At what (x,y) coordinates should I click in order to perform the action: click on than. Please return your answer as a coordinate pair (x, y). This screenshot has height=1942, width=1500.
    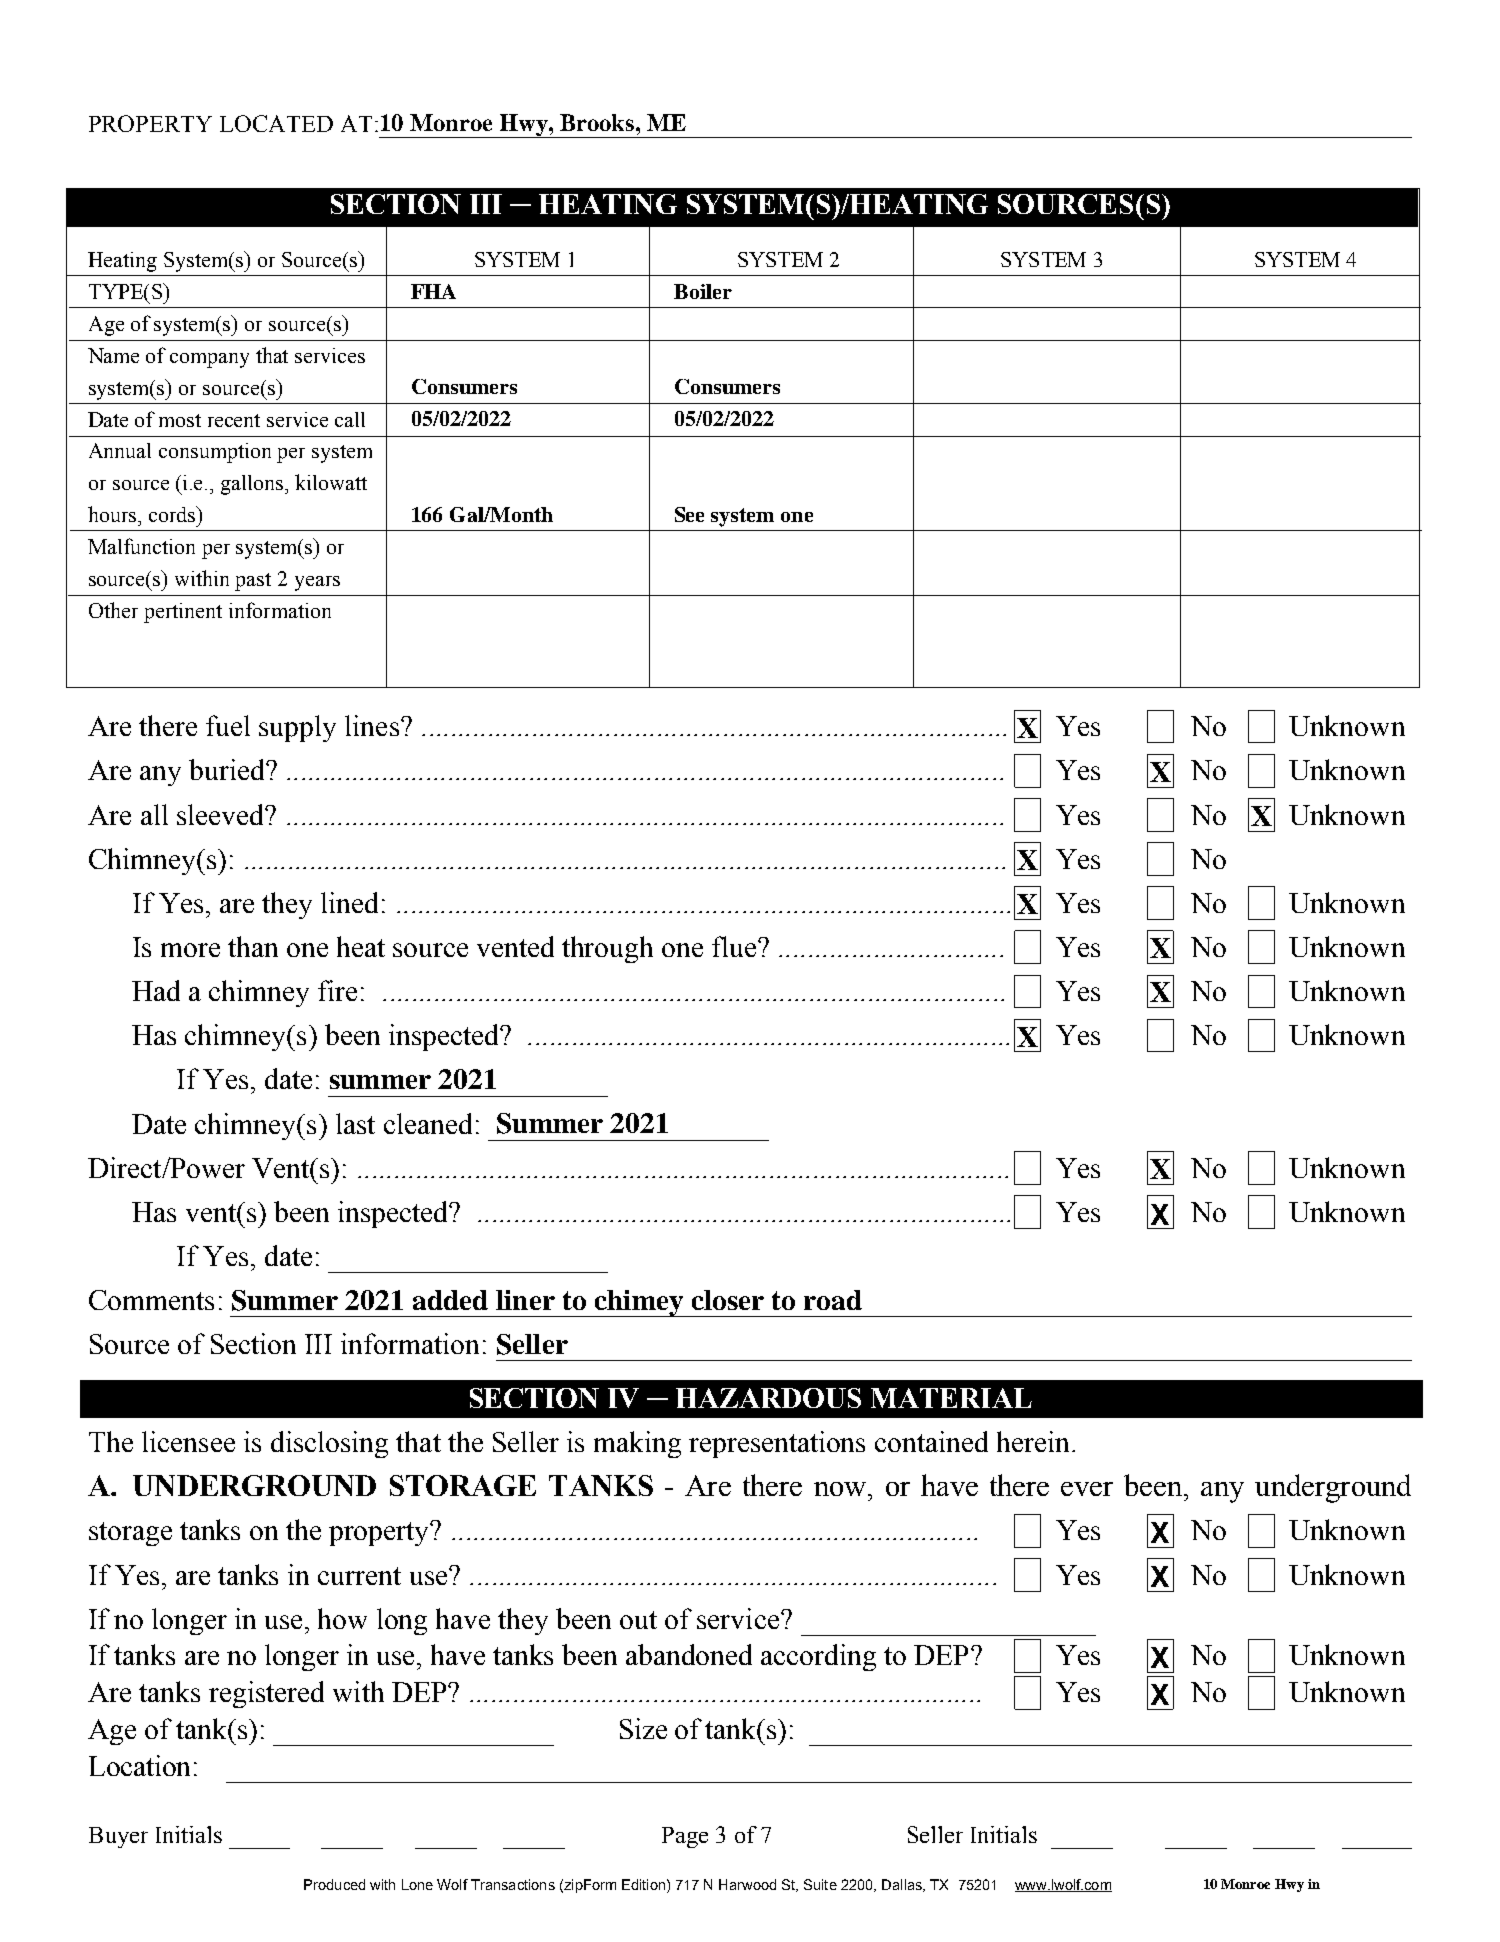
    Looking at the image, I should click on (253, 946).
